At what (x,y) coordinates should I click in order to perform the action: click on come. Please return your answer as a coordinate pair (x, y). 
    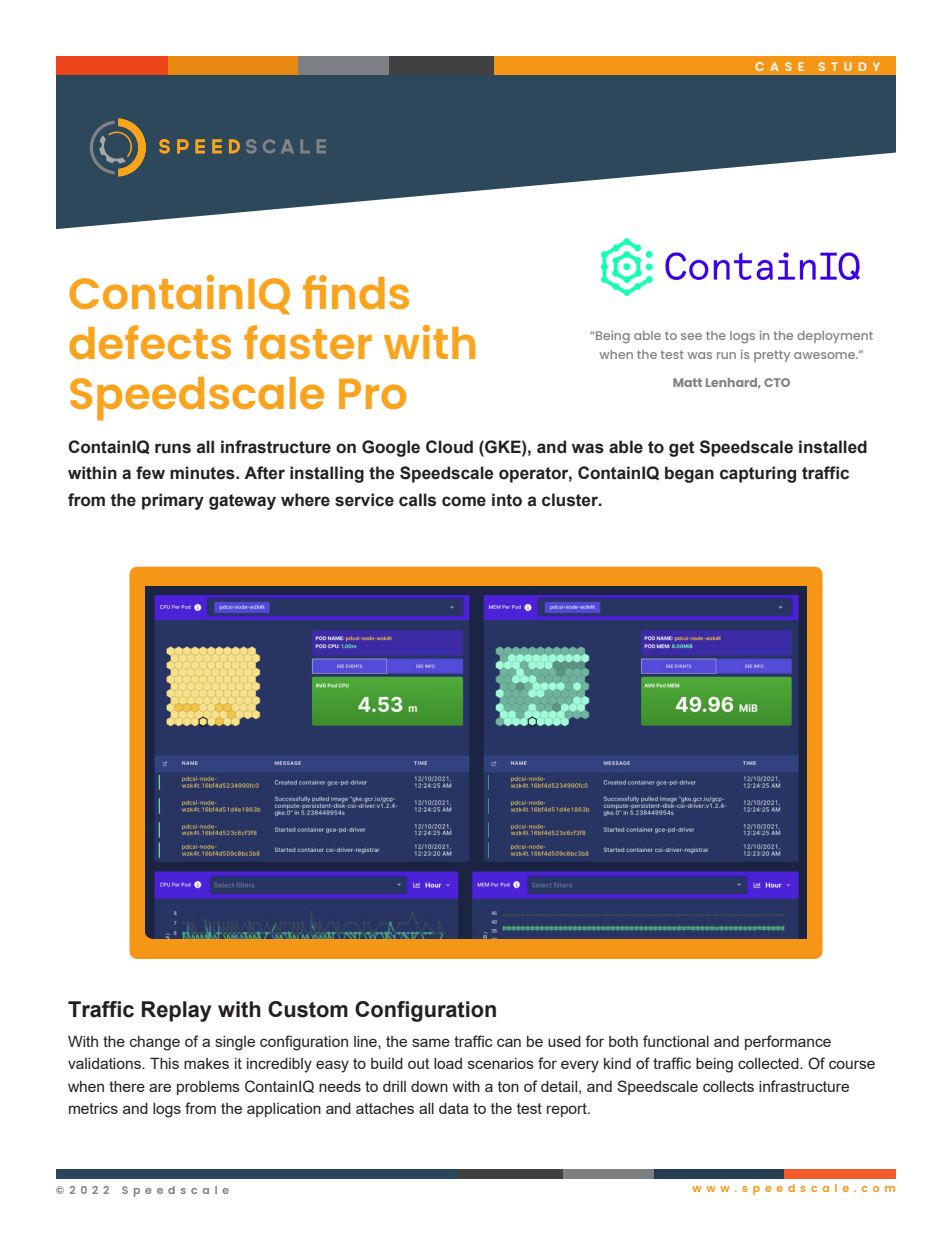
    Looking at the image, I should click on (464, 501).
